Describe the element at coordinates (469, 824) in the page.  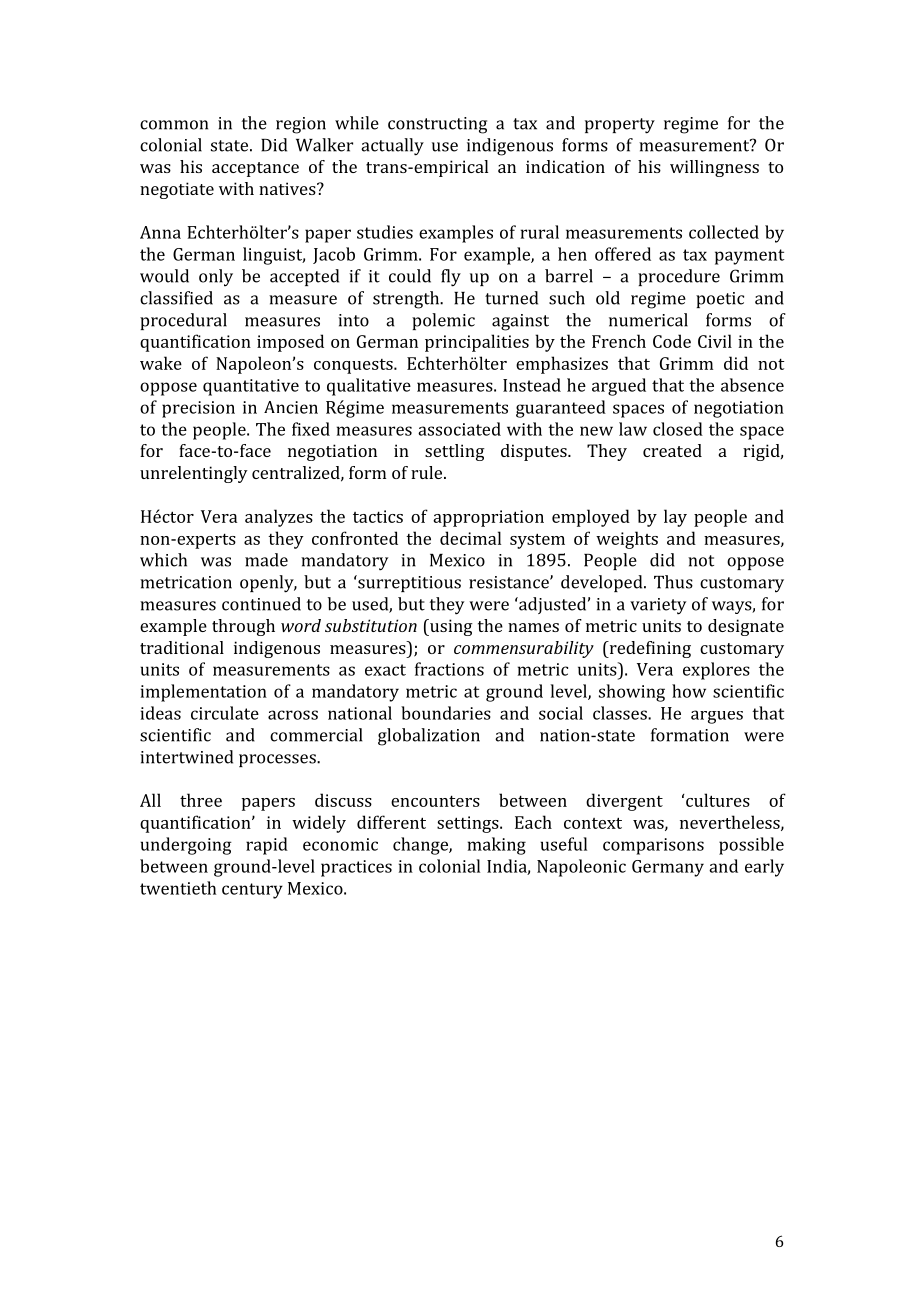
I see `settings` at that location.
